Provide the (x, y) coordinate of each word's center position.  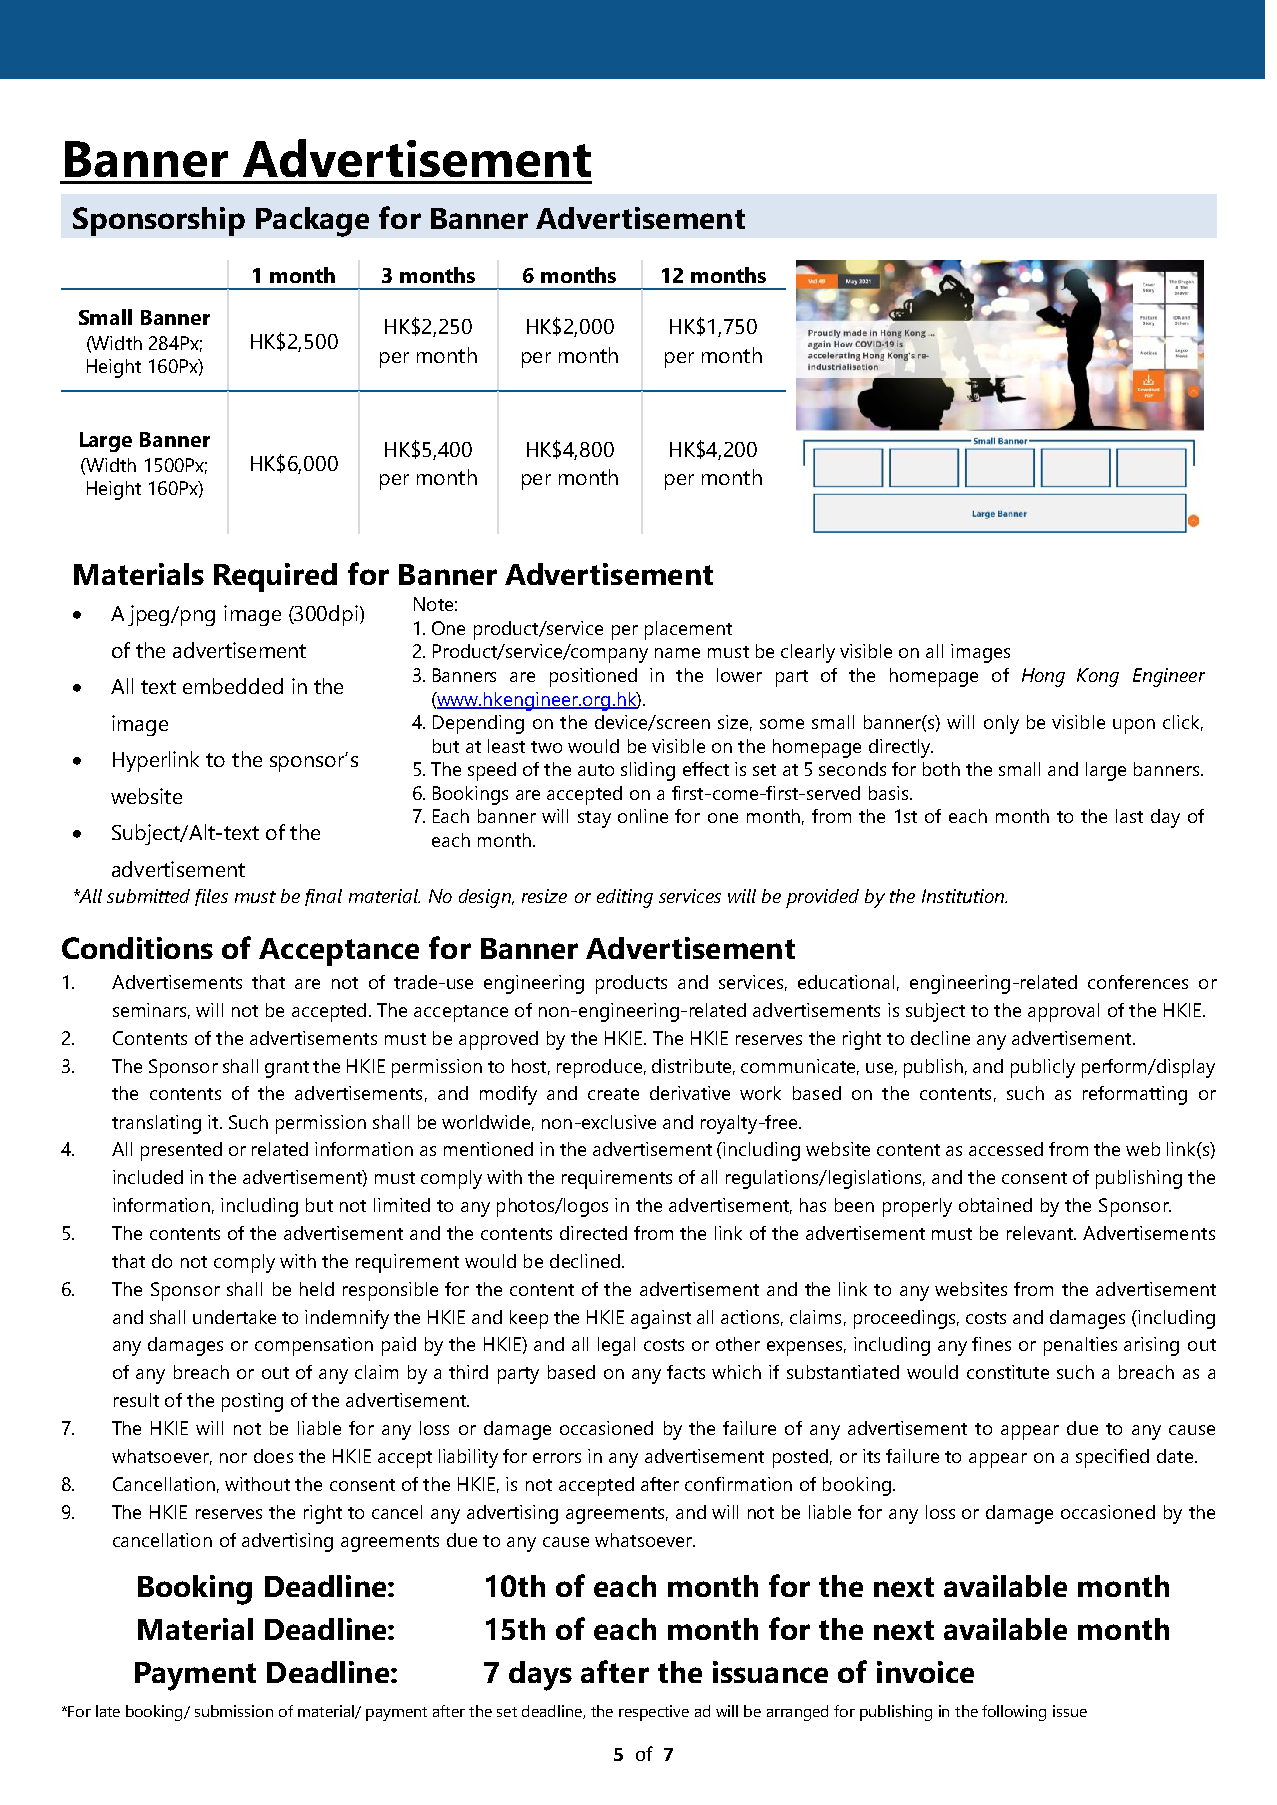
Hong (1043, 677)
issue (1070, 1711)
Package (312, 222)
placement (688, 630)
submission (234, 1711)
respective (654, 1713)
